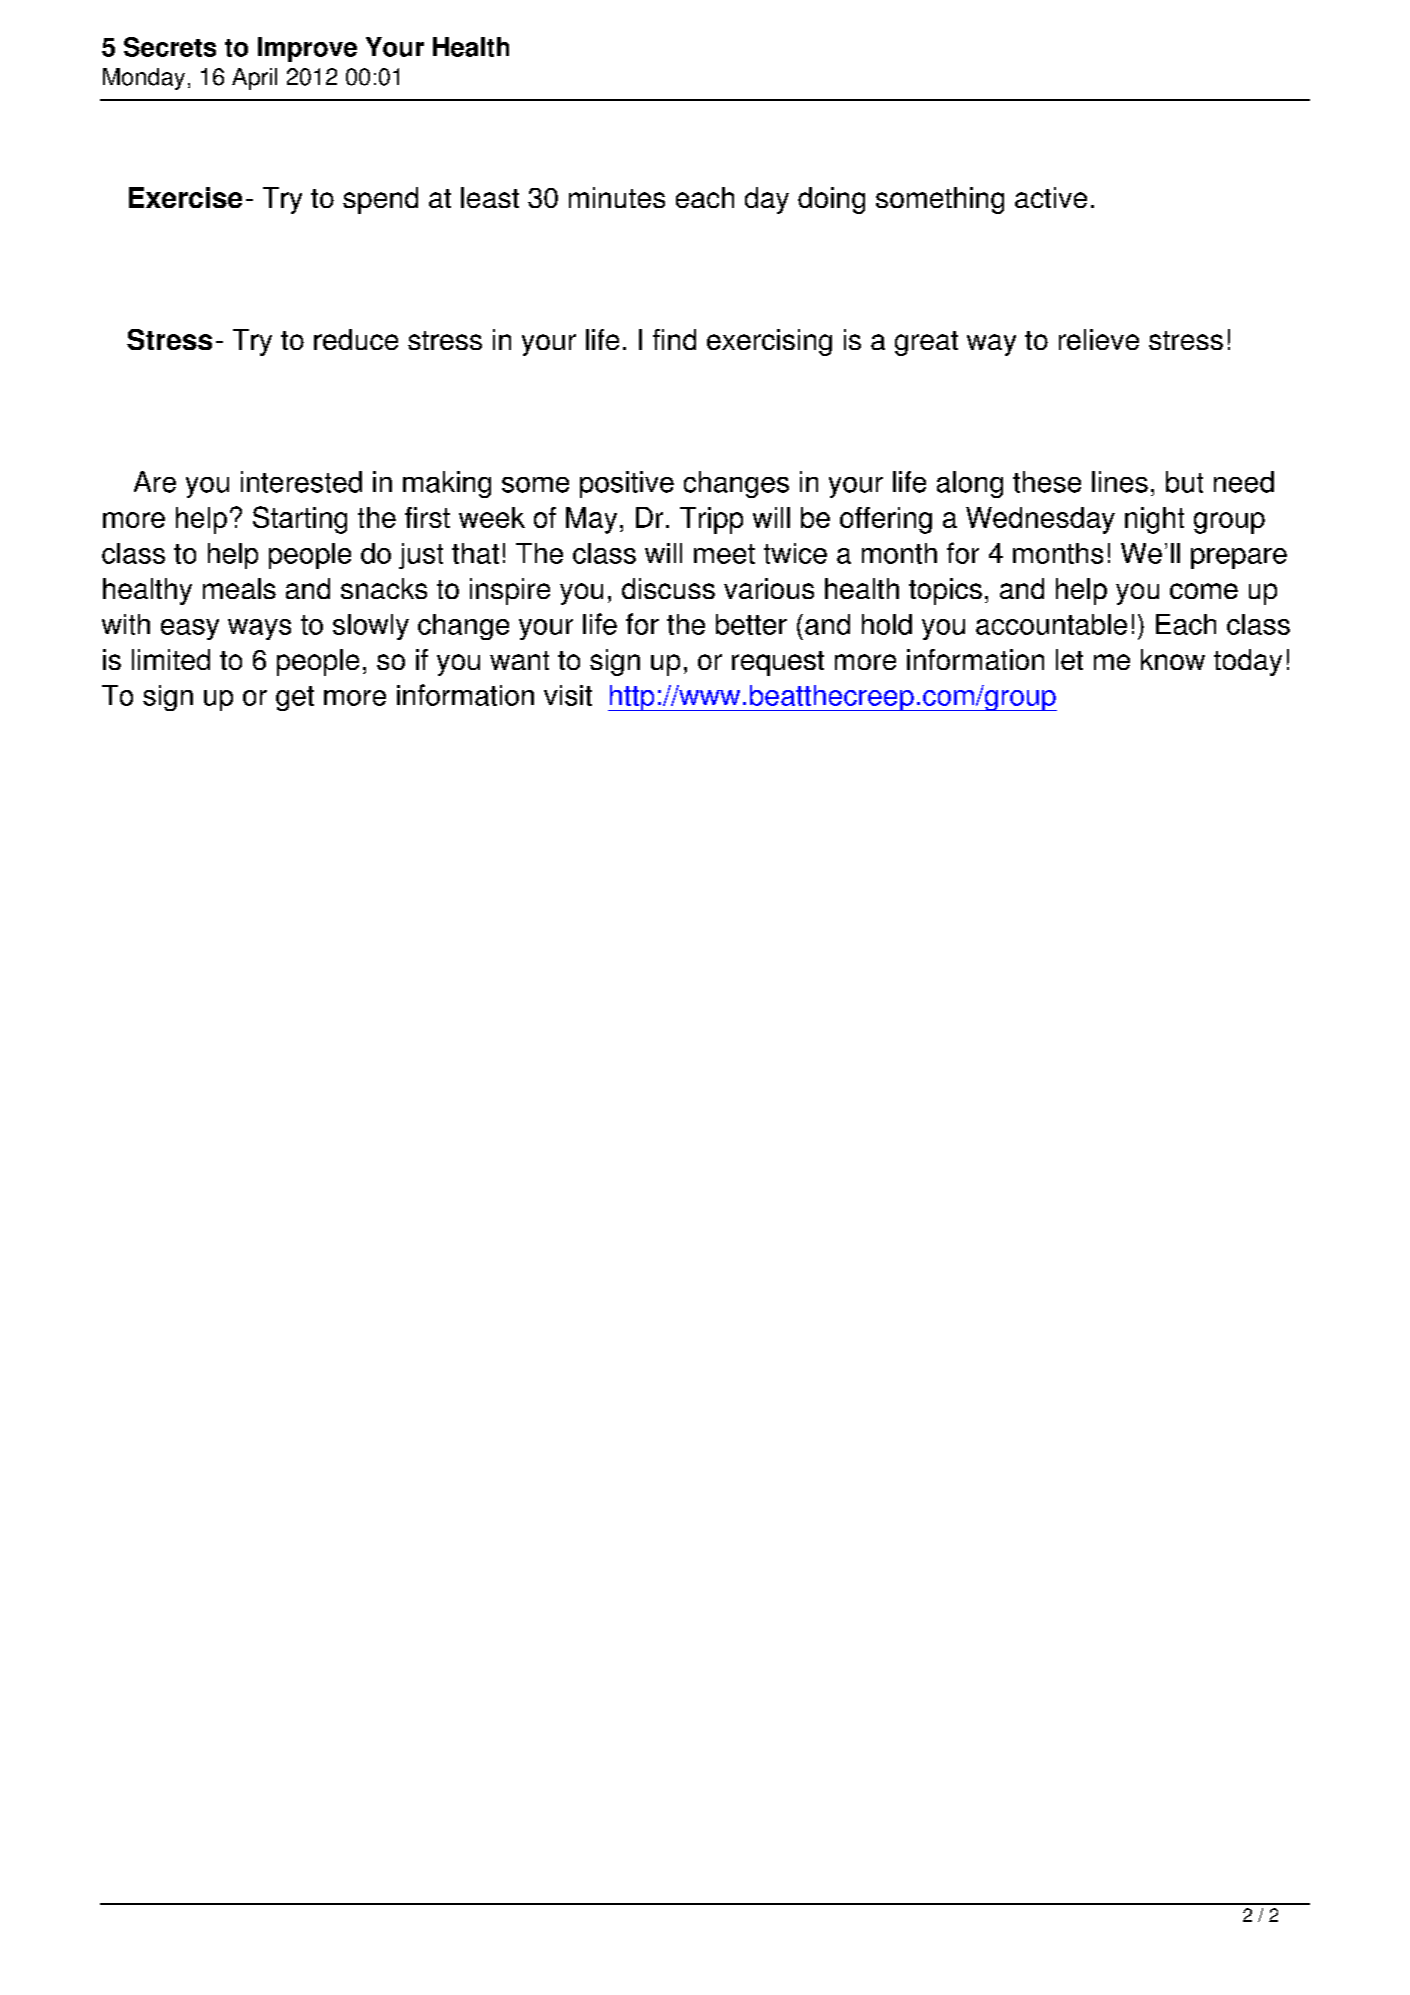  I want to click on minutes, so click(617, 197).
